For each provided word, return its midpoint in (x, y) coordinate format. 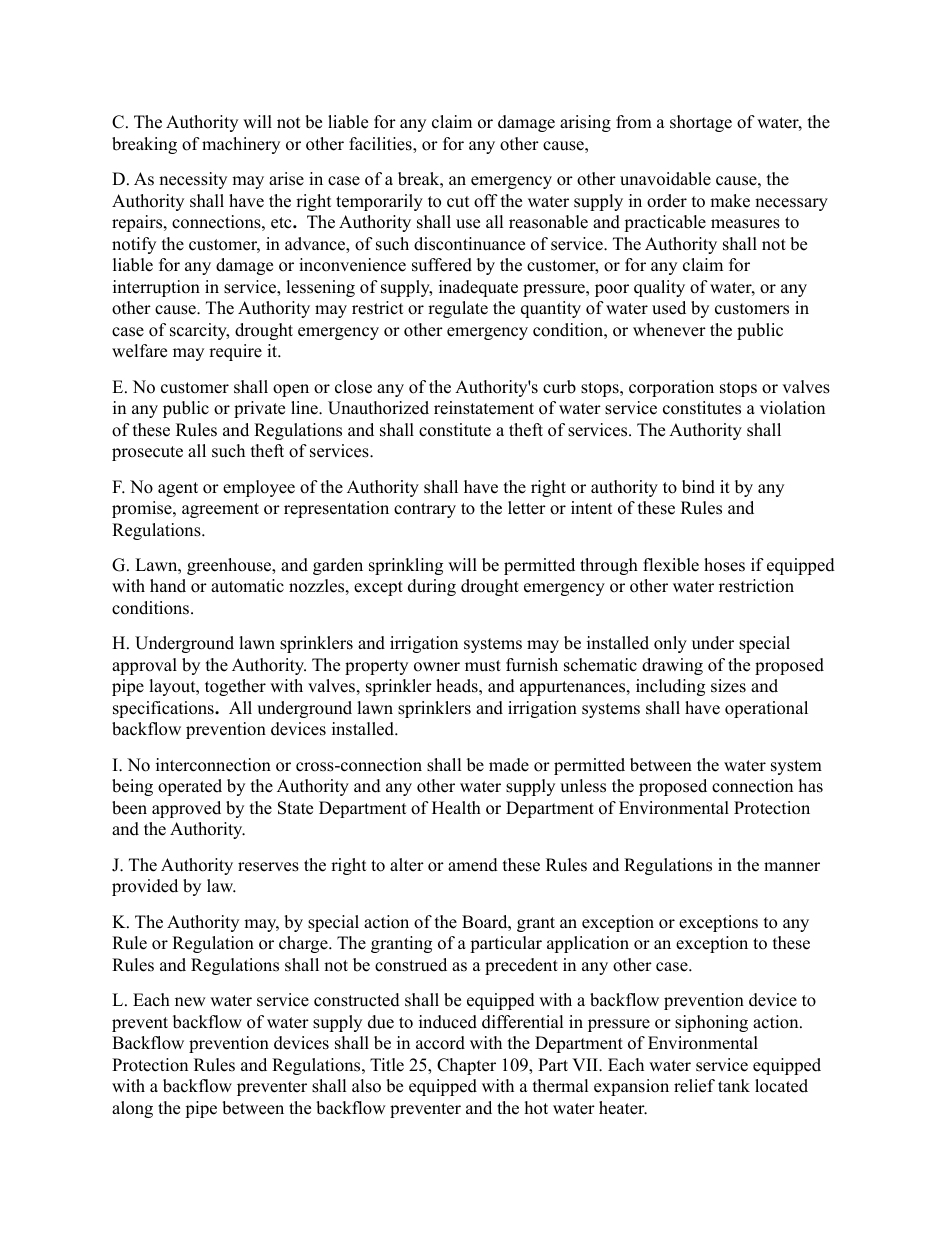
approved (186, 809)
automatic (247, 586)
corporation (671, 388)
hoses (724, 565)
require (235, 352)
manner (792, 867)
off (486, 201)
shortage (701, 123)
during (432, 587)
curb (559, 387)
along (132, 1109)
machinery (241, 145)
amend (473, 865)
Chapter (466, 1066)
